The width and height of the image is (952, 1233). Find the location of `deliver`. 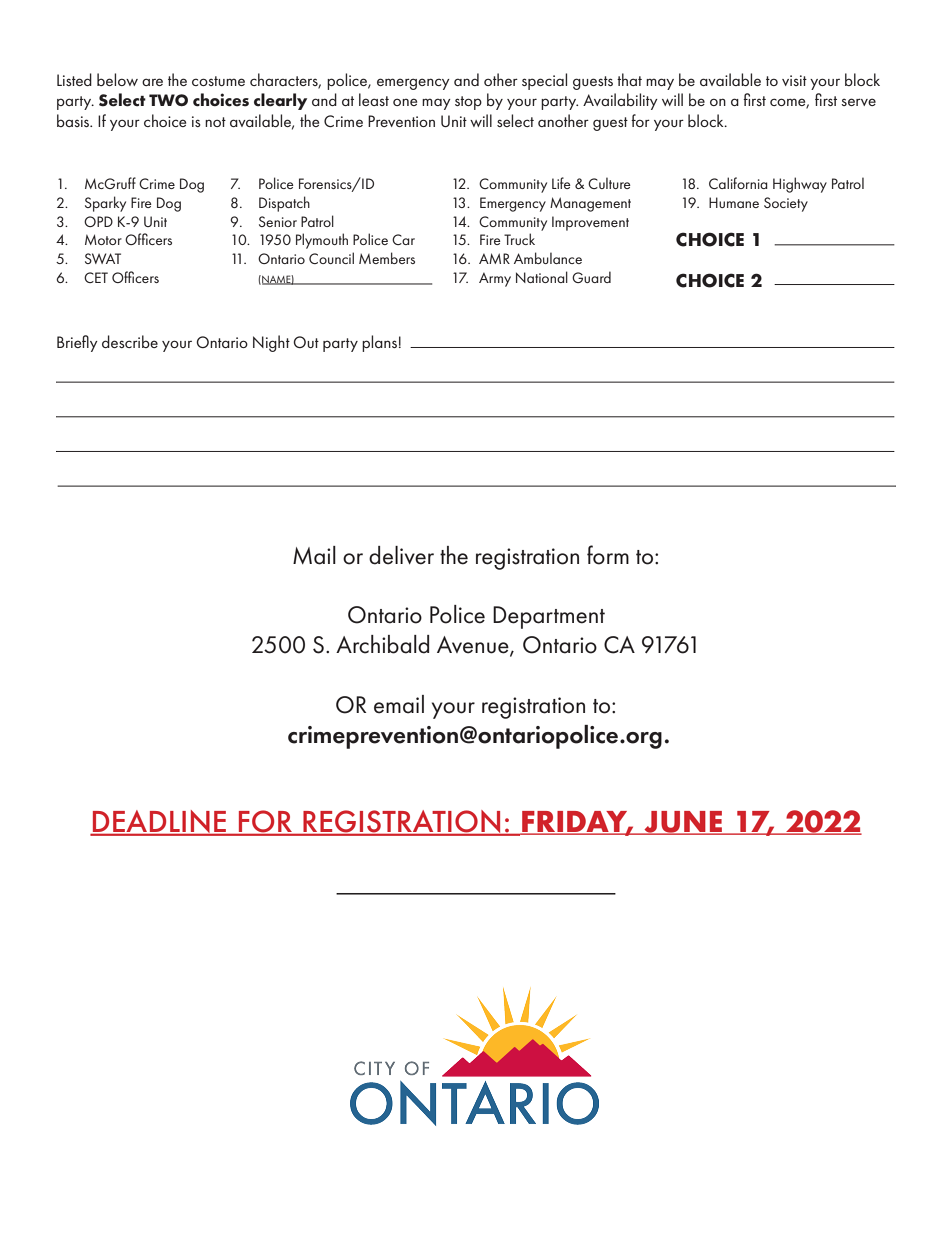

deliver is located at coordinates (401, 555).
